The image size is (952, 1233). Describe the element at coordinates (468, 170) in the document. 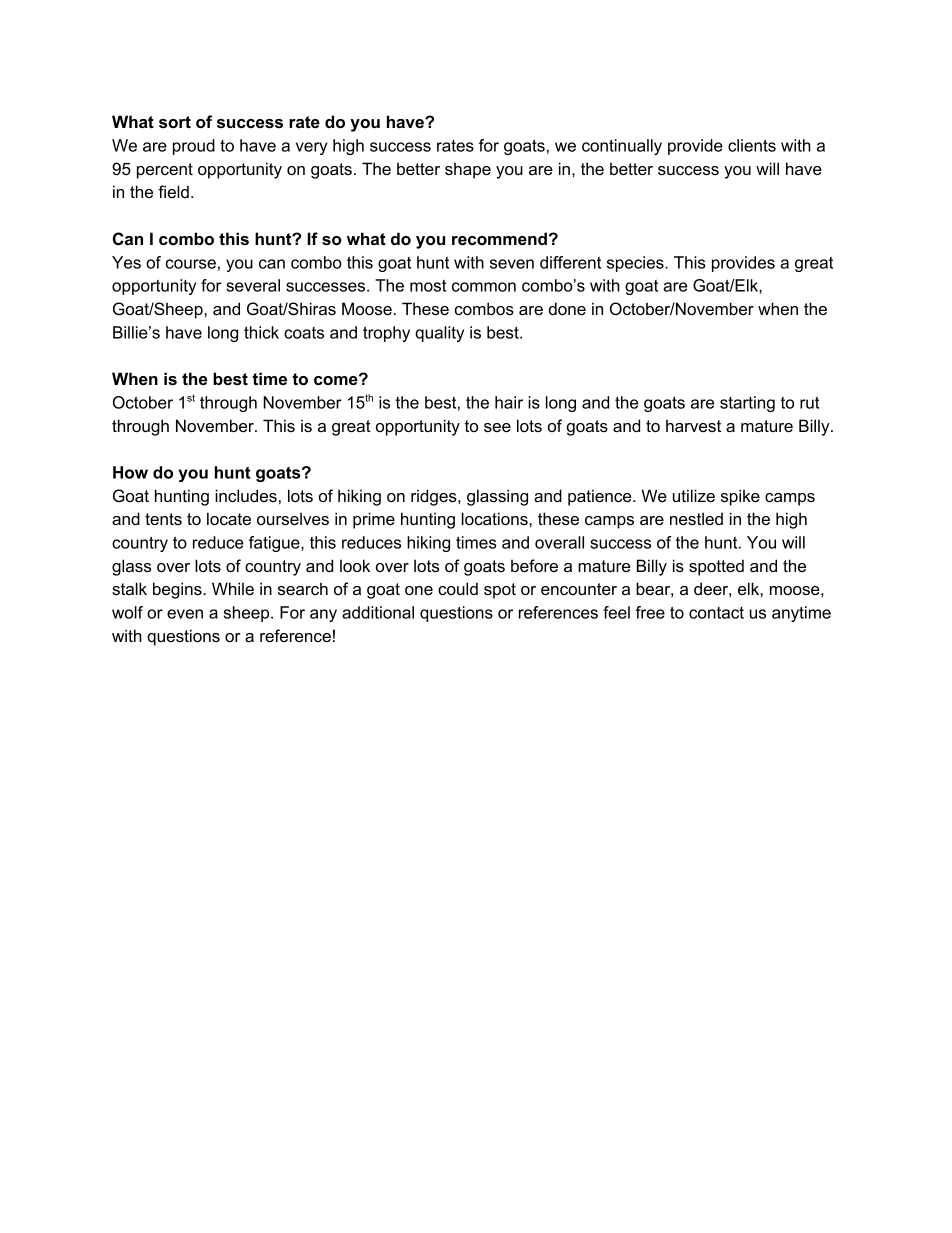

I see `shape` at that location.
